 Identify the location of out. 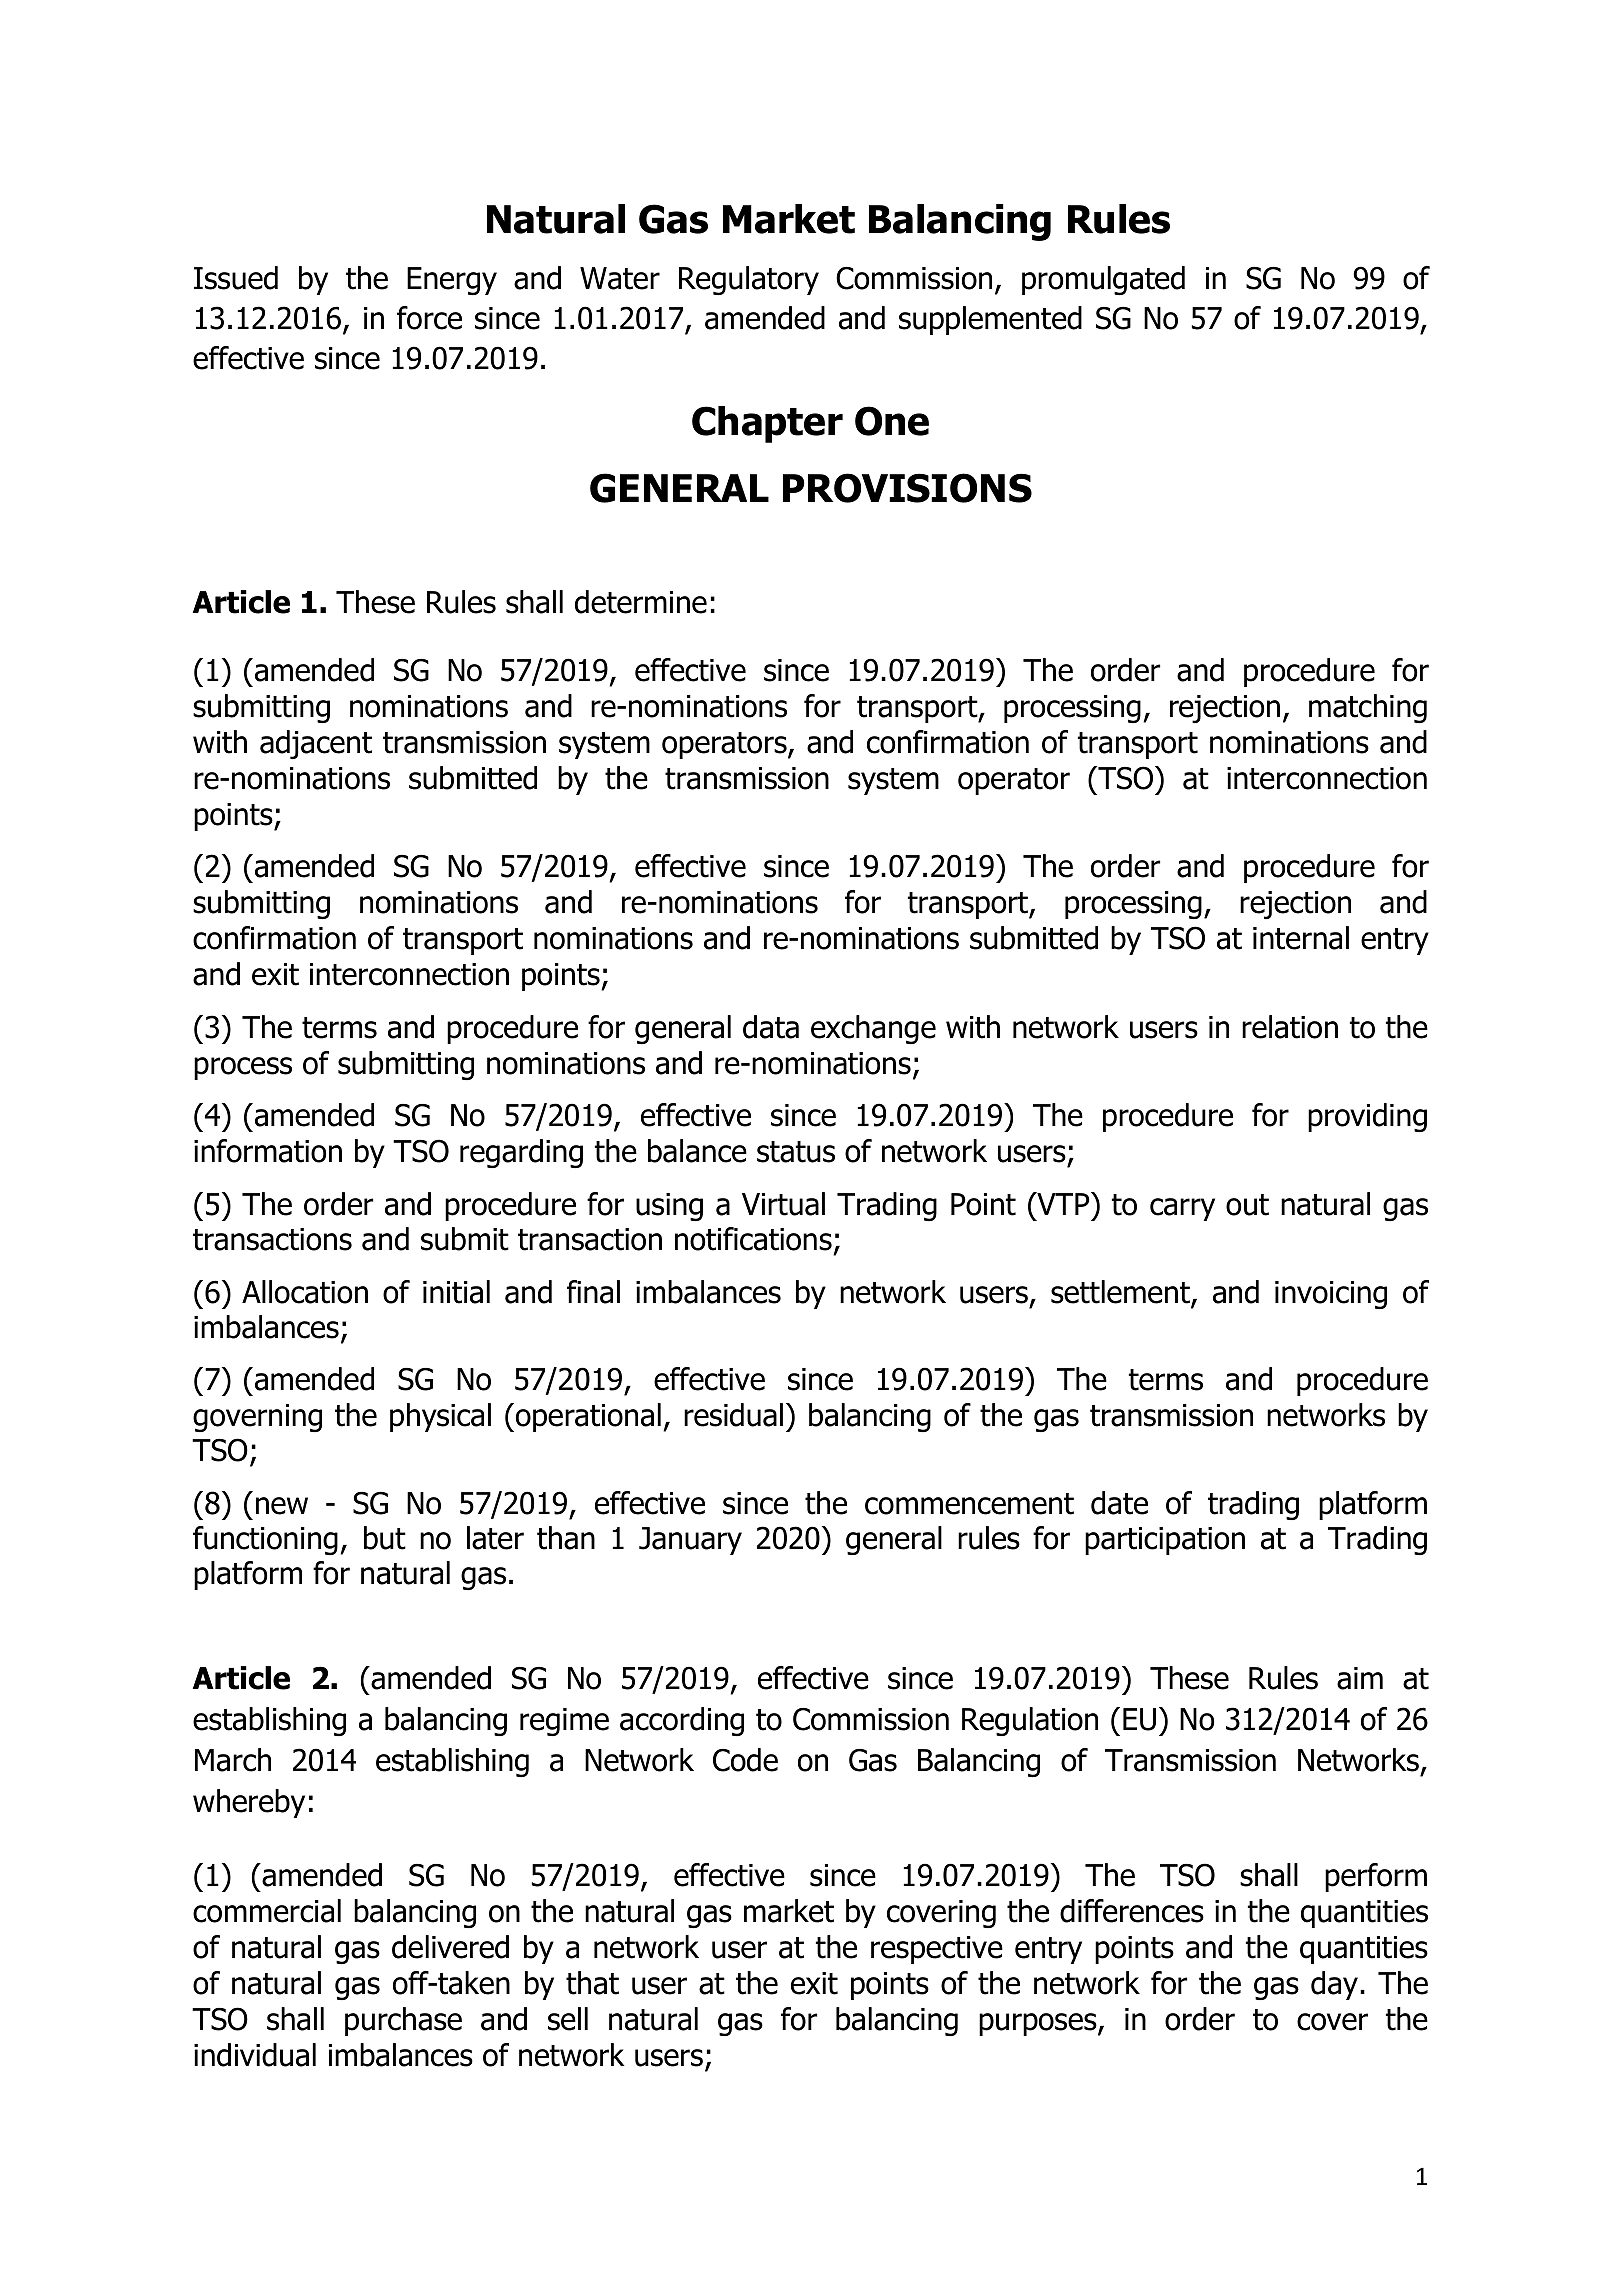
(1247, 1205).
